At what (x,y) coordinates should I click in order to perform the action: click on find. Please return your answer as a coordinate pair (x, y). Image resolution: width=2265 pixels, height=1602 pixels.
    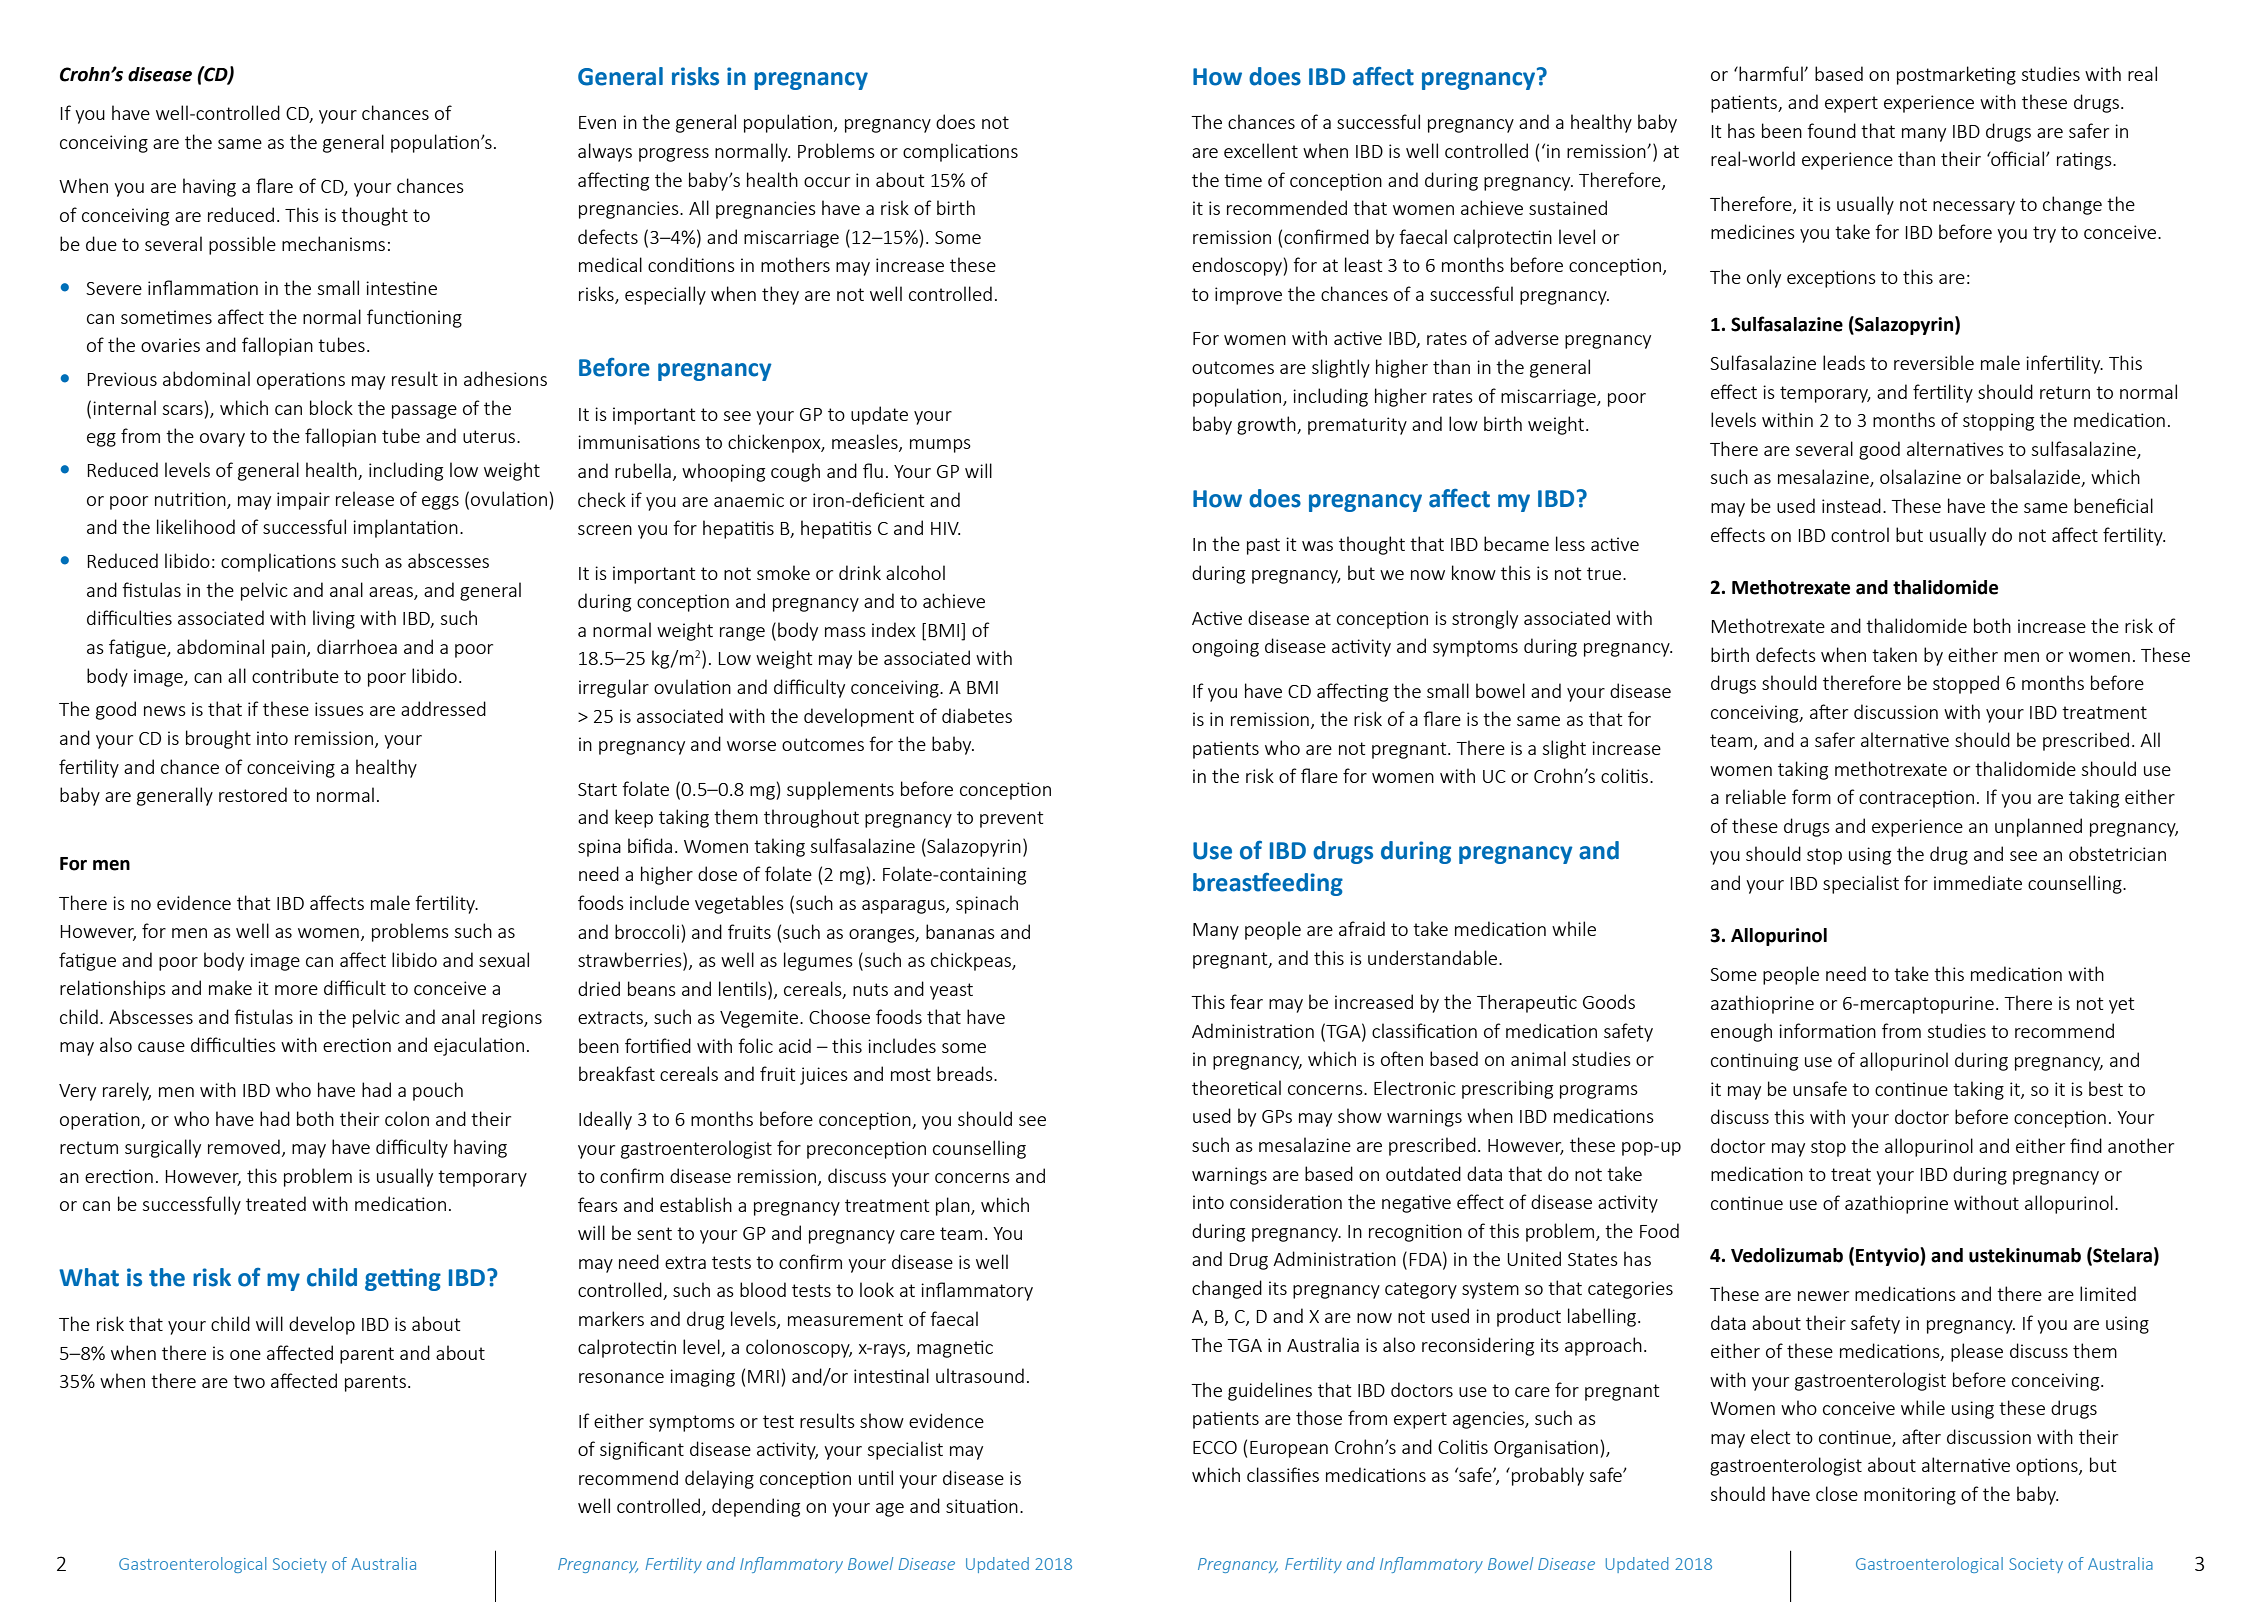
    Looking at the image, I should click on (2086, 1145).
